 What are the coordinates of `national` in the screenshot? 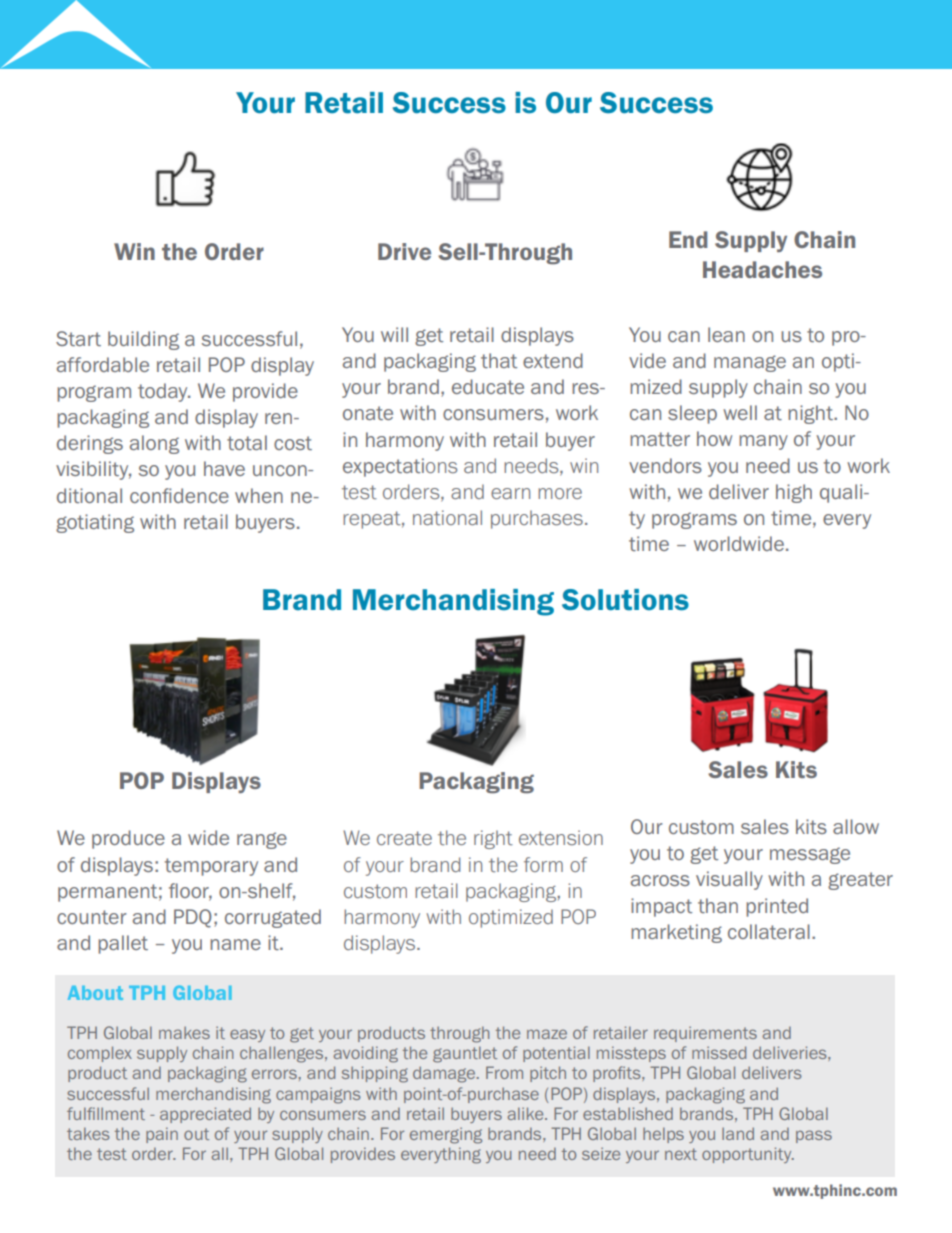 It's located at (447, 517).
